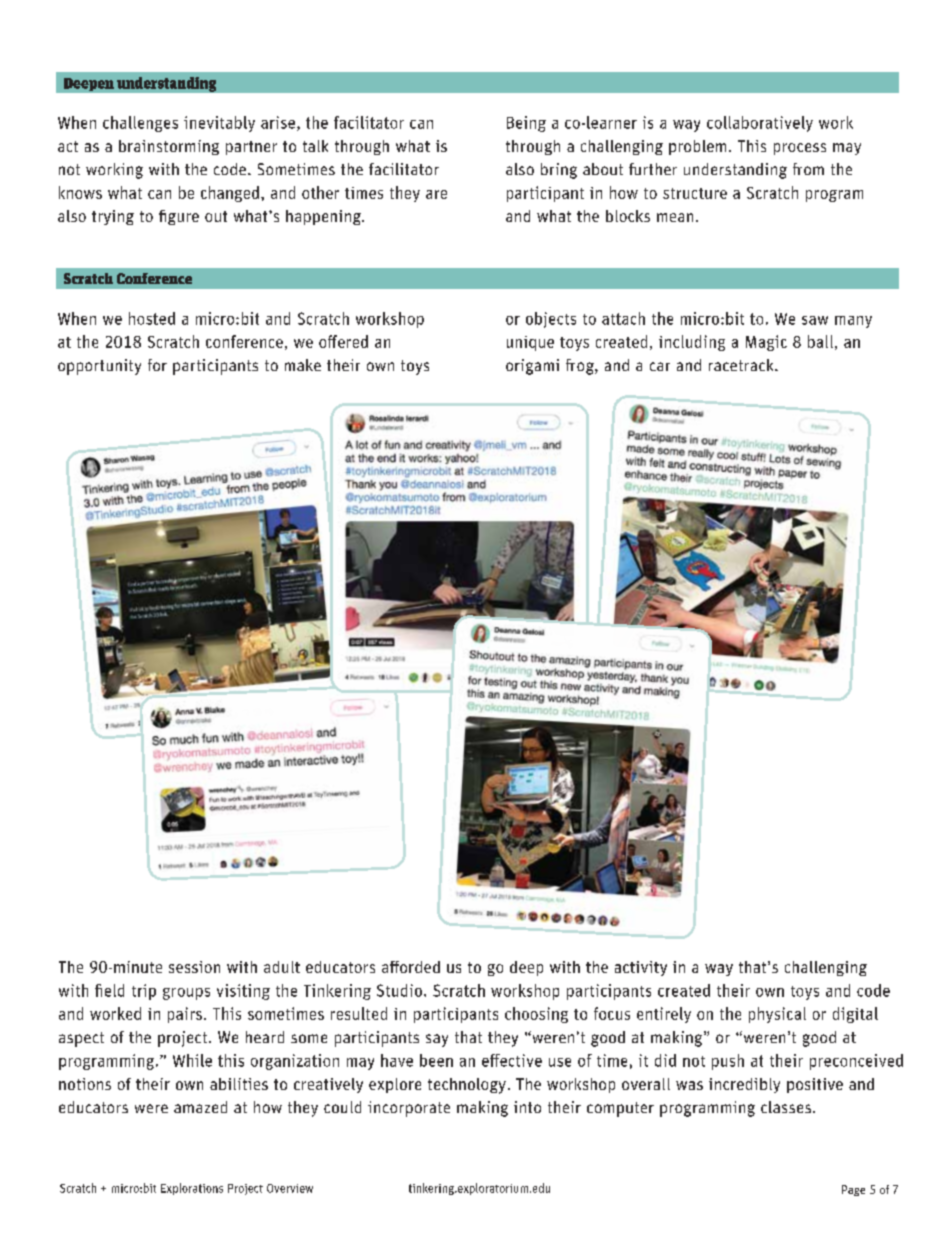 Image resolution: width=952 pixels, height=1233 pixels. What do you see at coordinates (194, 967) in the page?
I see `session` at bounding box center [194, 967].
